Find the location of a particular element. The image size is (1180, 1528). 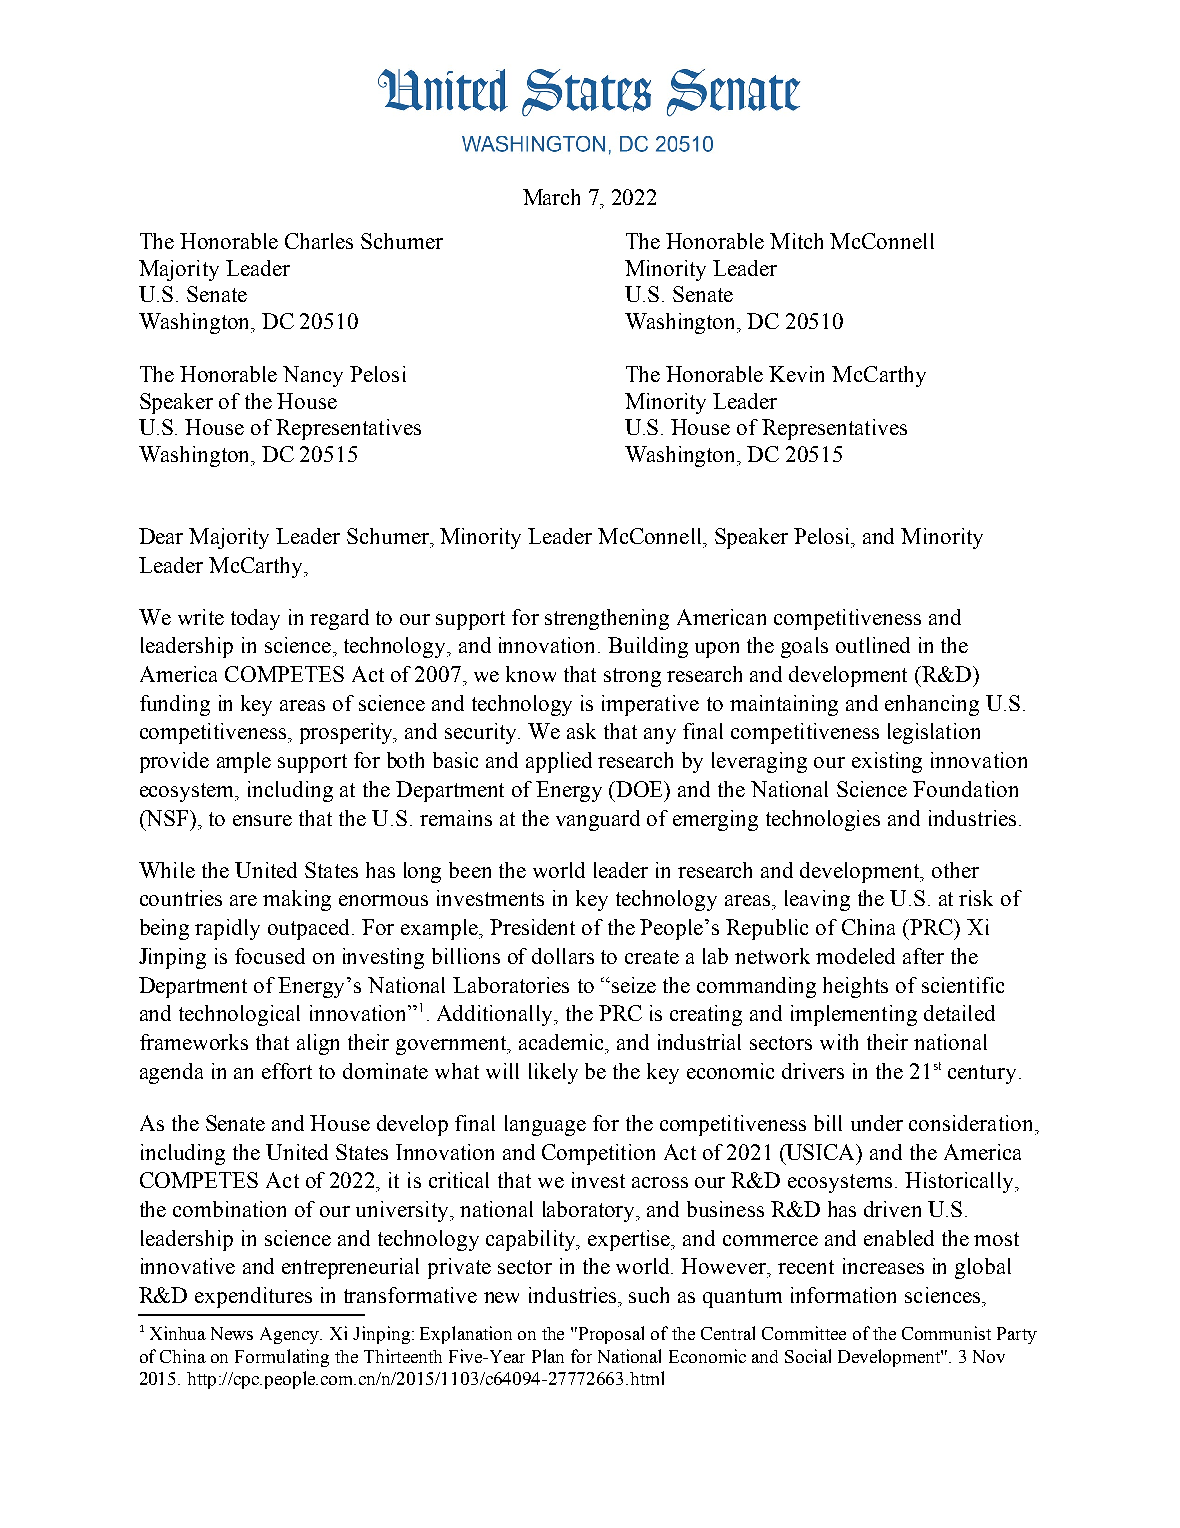

outlined is located at coordinates (873, 645).
